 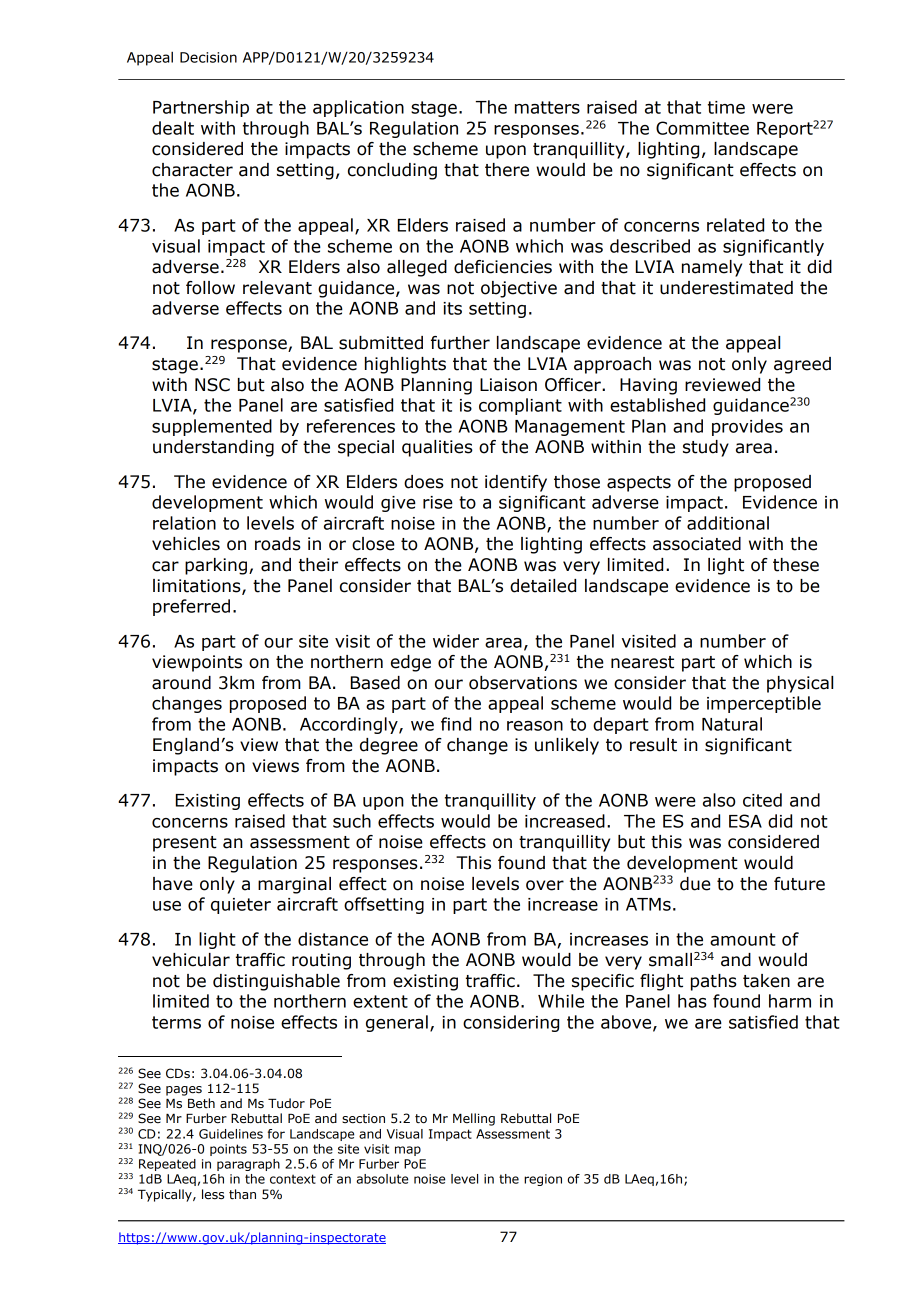 What do you see at coordinates (726, 107) in the image?
I see `time` at bounding box center [726, 107].
